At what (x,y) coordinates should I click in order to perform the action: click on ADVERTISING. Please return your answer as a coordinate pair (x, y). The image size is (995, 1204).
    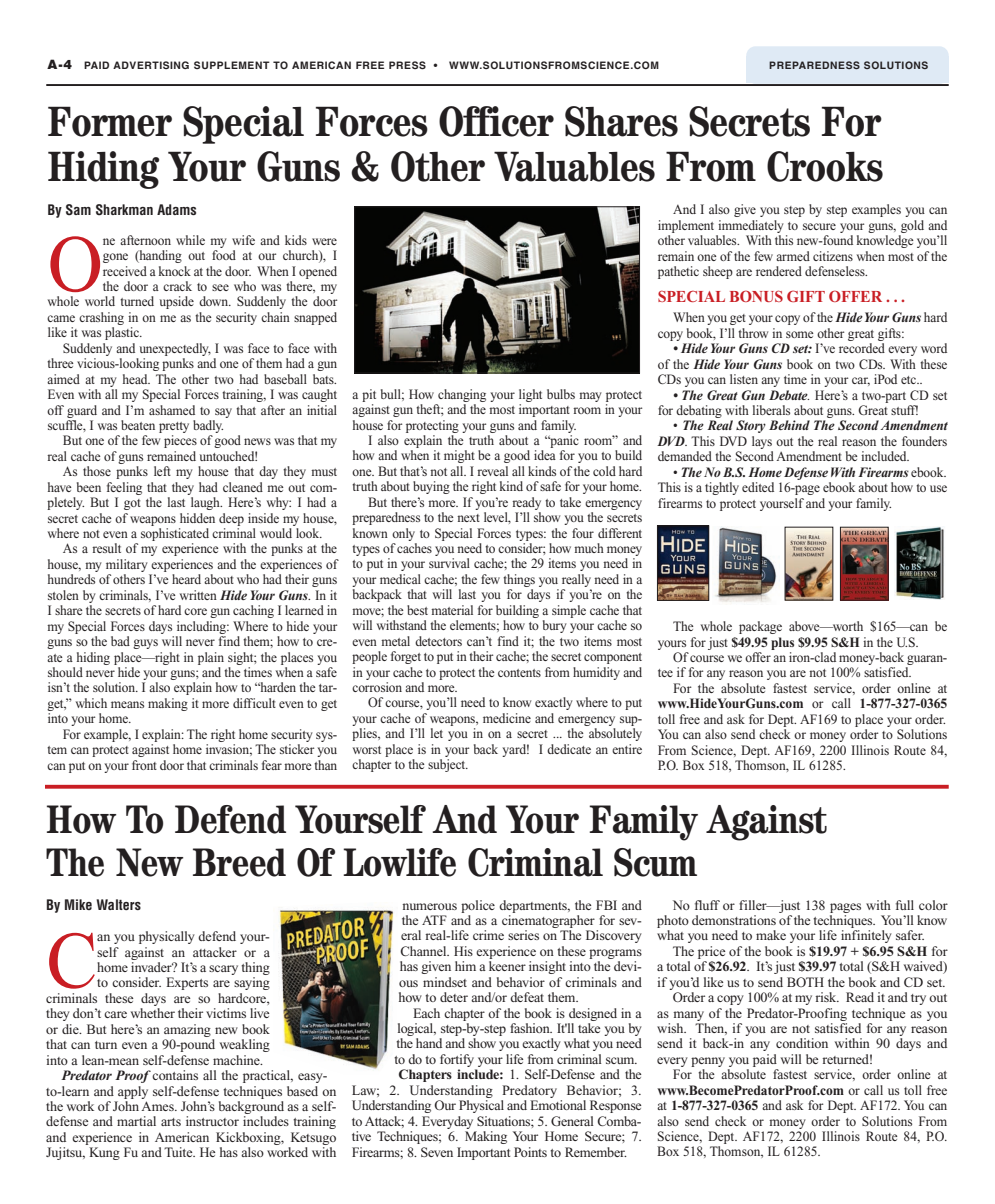
    Looking at the image, I should click on (151, 65).
